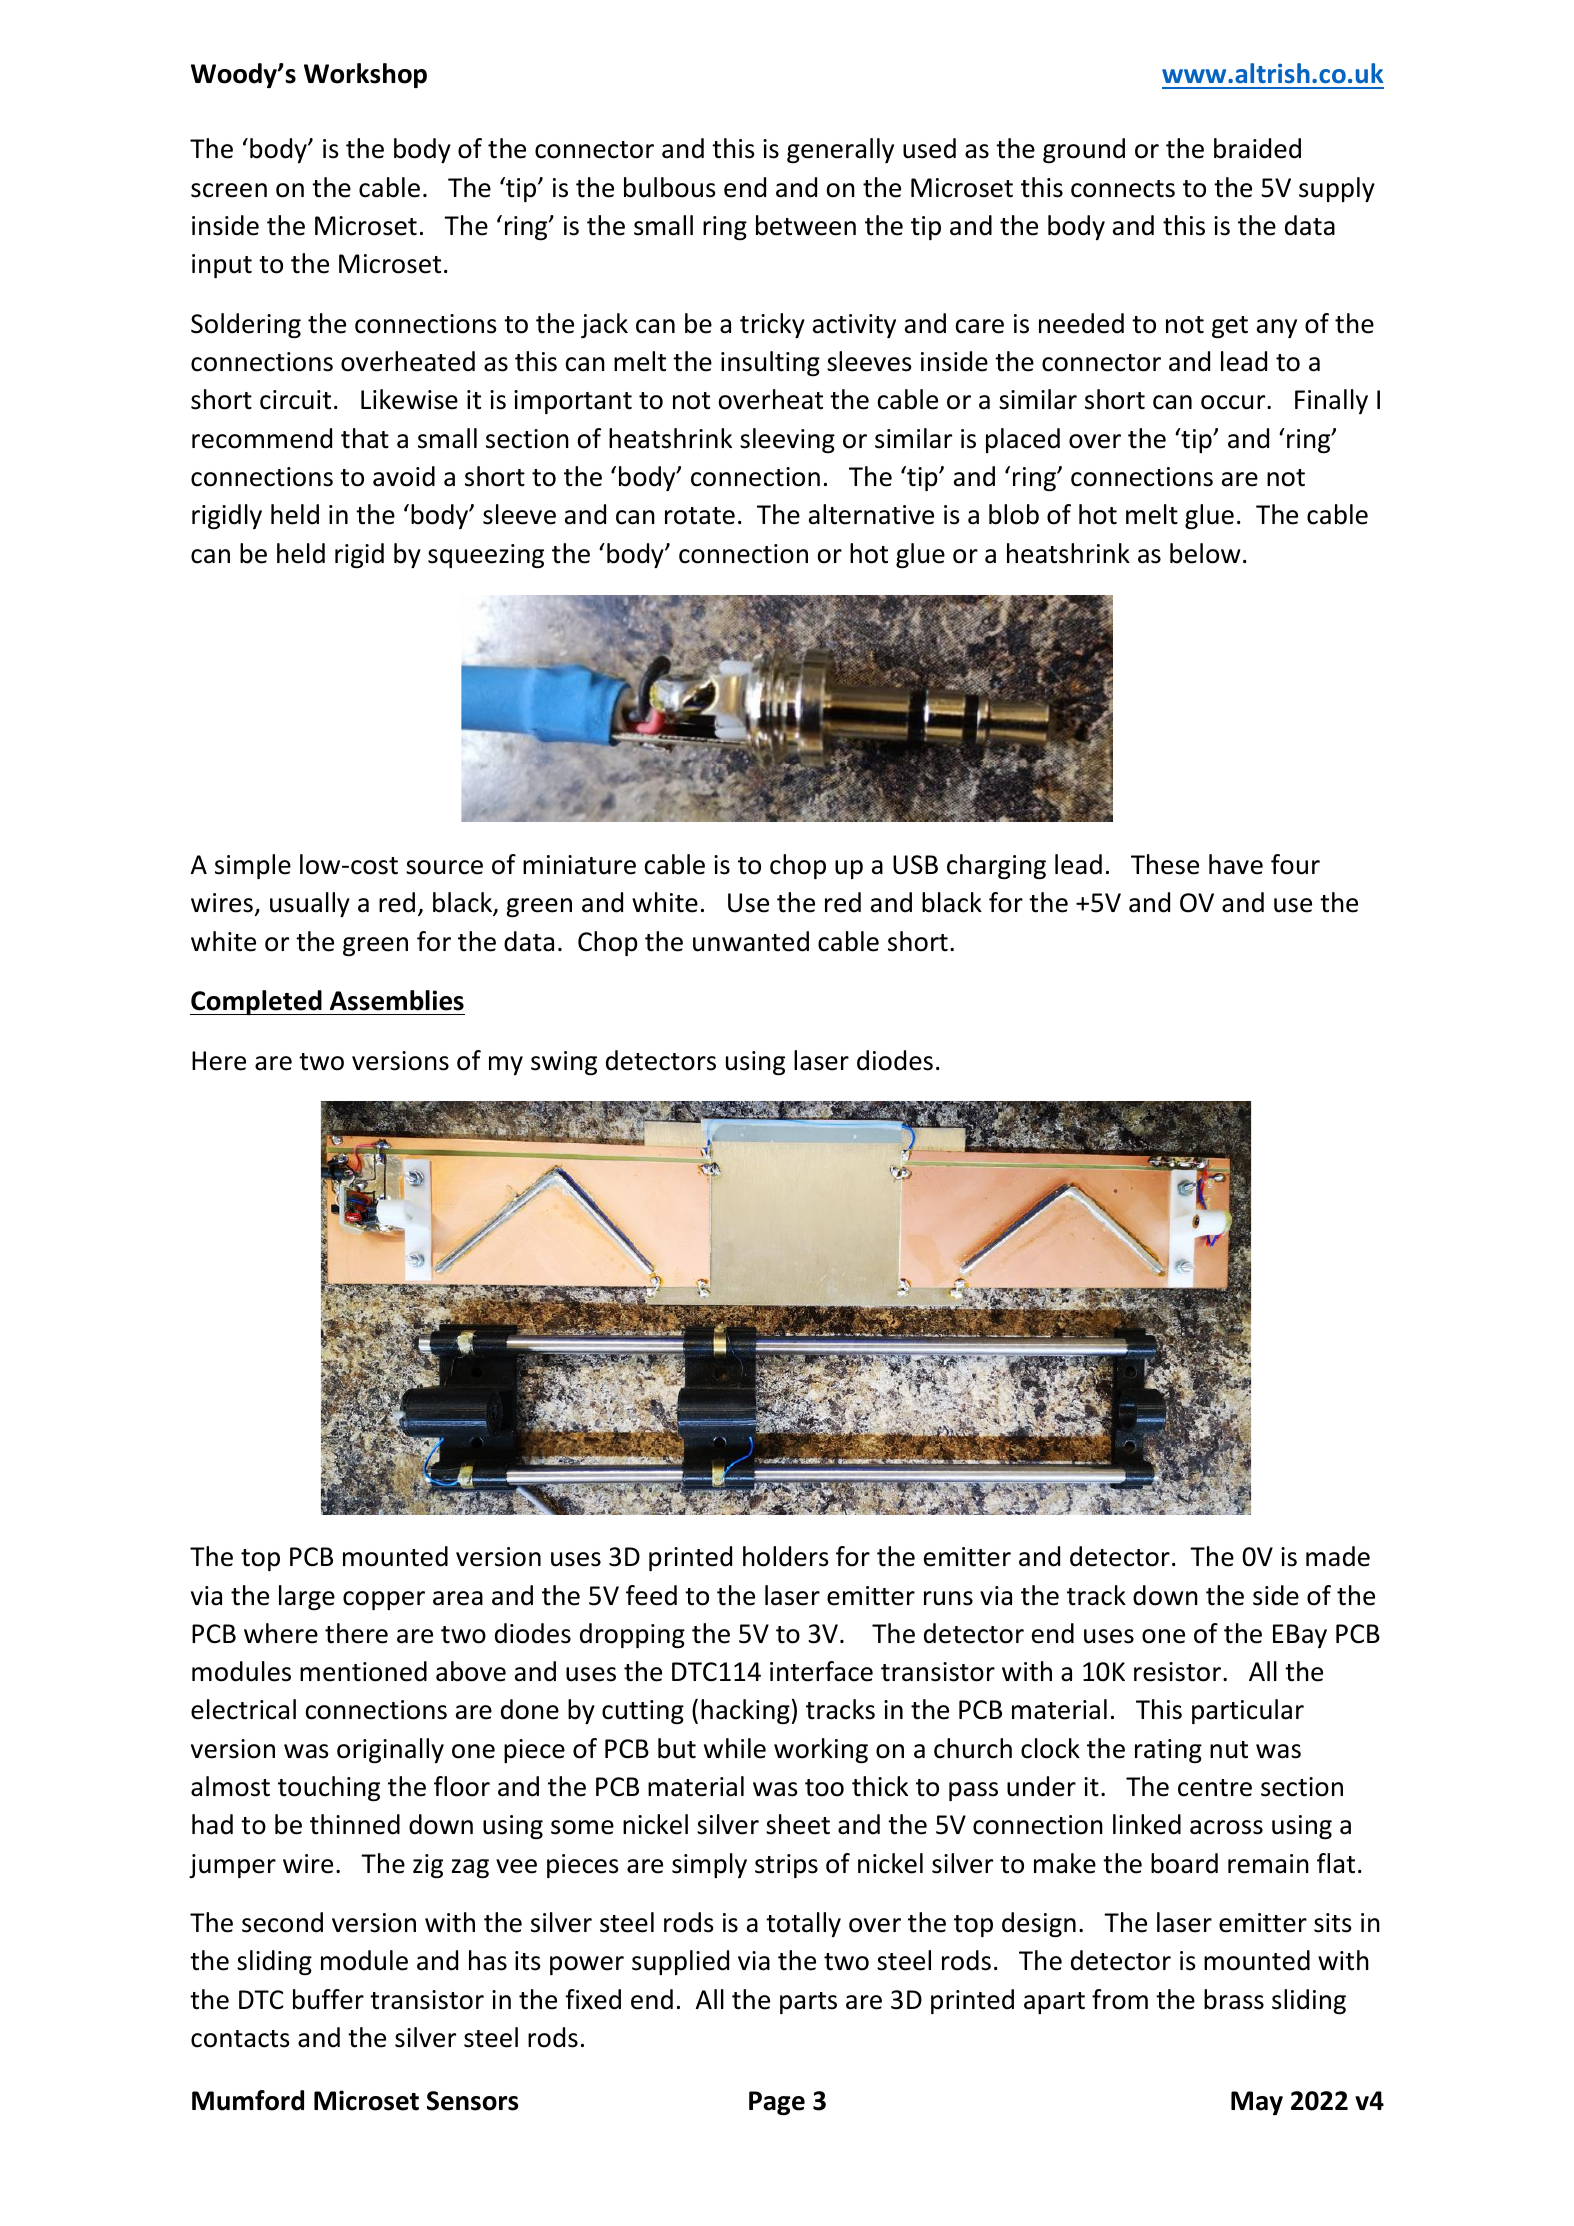 The image size is (1574, 2226). Describe the element at coordinates (808, 2003) in the page. I see `parts` at that location.
